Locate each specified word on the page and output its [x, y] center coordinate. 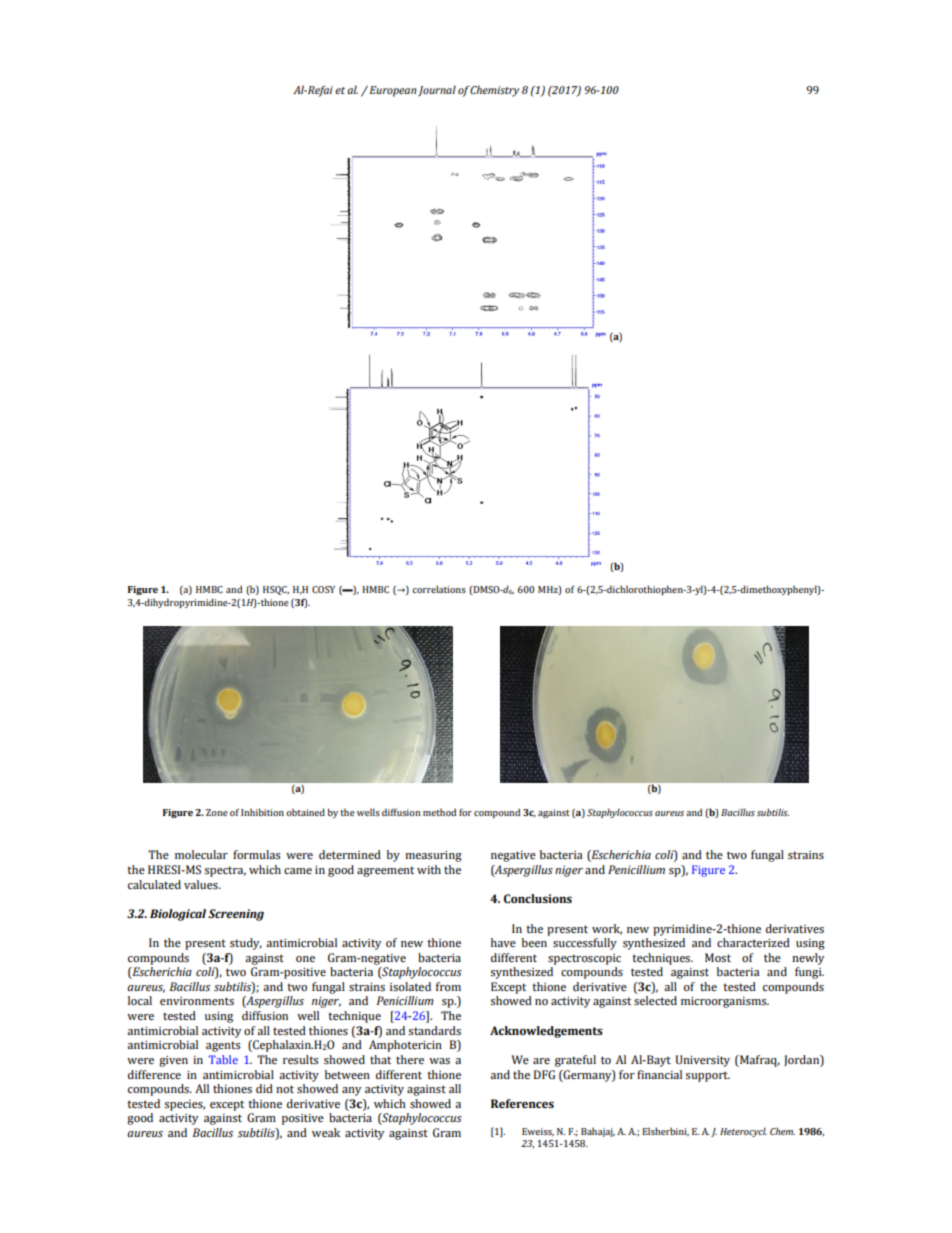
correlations [439, 589]
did [264, 1088]
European [392, 91]
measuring [433, 856]
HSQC [276, 590]
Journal [437, 90]
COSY [323, 589]
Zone [217, 812]
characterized [753, 942]
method [439, 812]
